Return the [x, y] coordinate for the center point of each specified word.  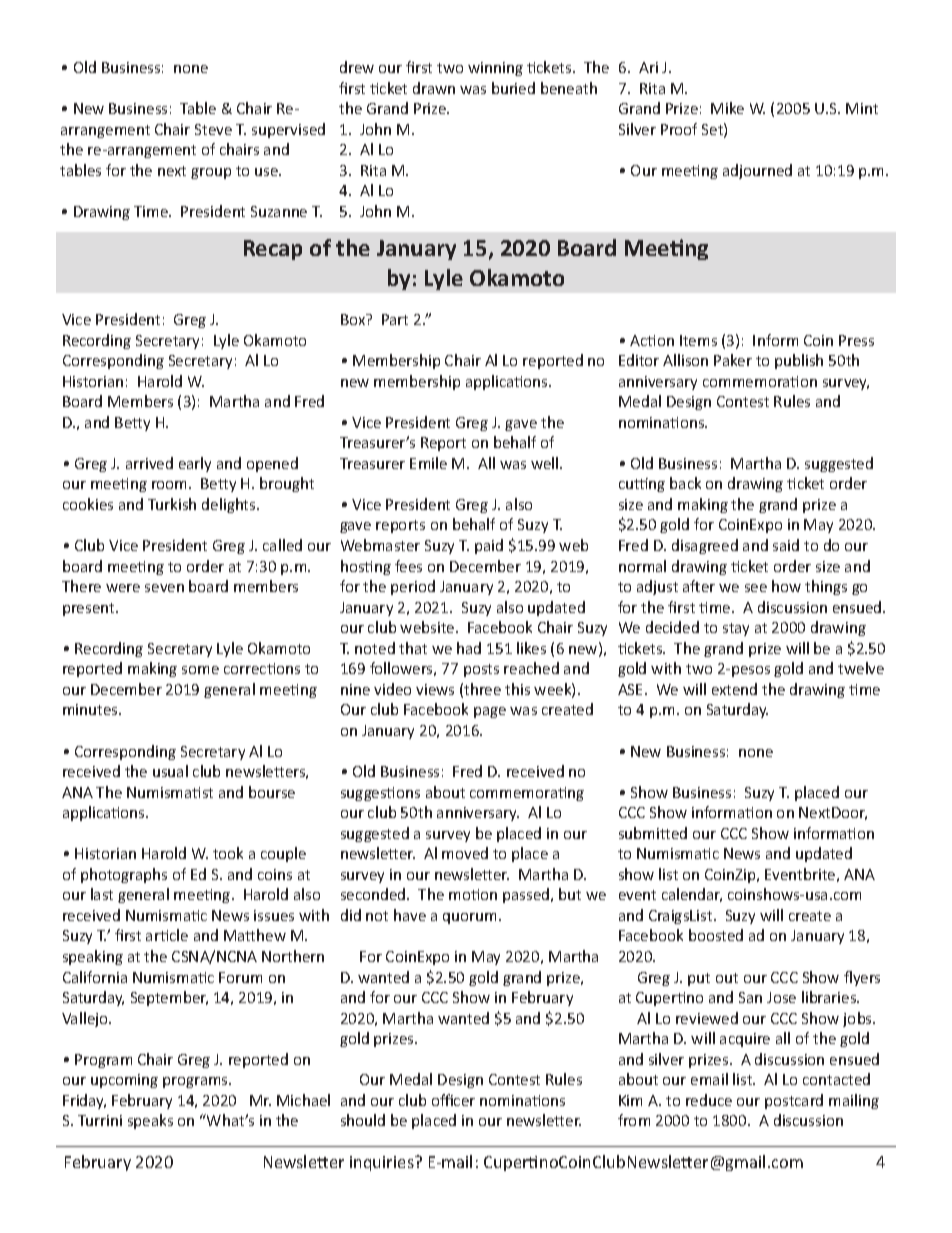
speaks [150, 1121]
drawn [434, 88]
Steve [213, 129]
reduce [709, 1100]
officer [453, 1100]
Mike [727, 108]
